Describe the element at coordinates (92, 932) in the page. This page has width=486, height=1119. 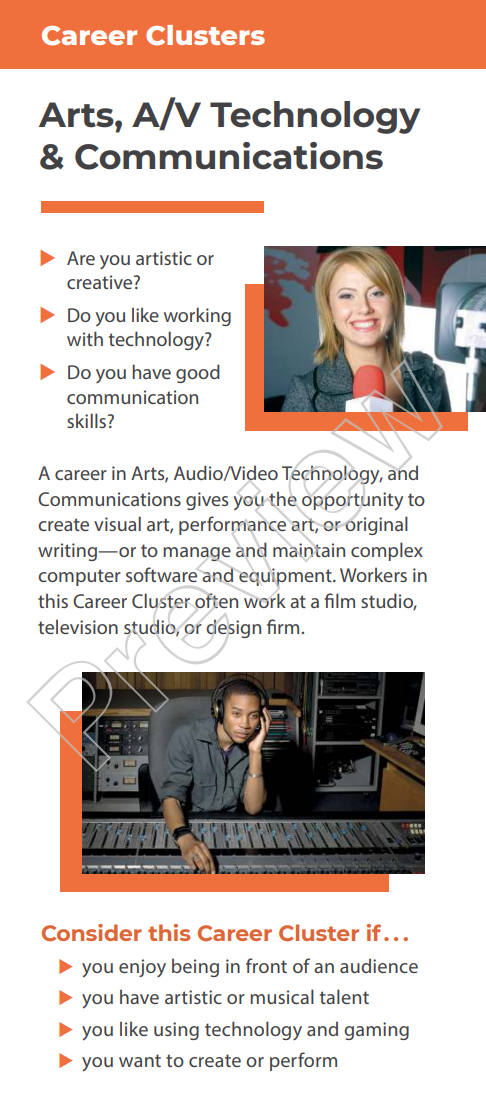
I see `Consider` at that location.
